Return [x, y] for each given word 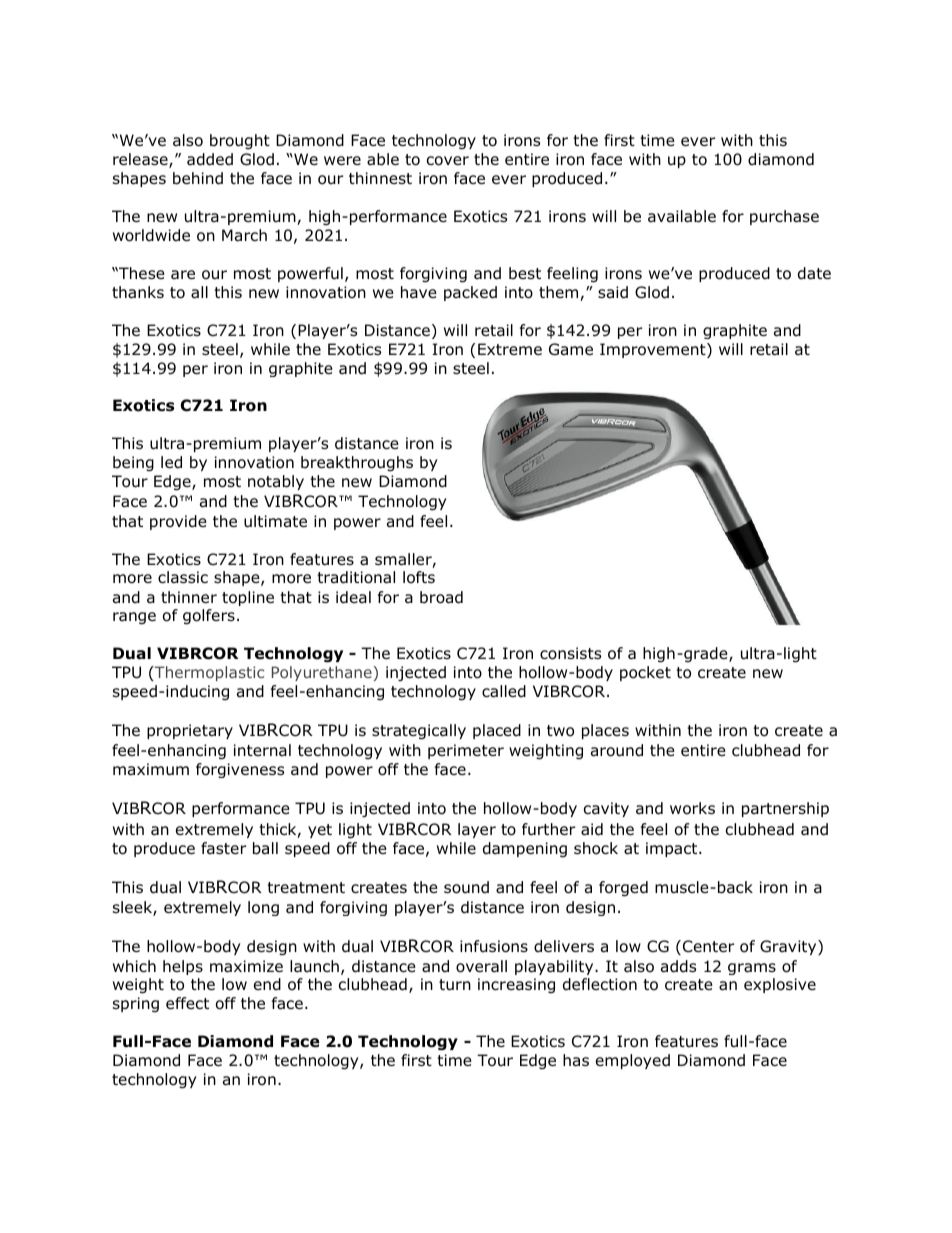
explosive [780, 985]
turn [455, 985]
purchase [784, 217]
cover [448, 161]
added [210, 159]
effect [187, 1003]
